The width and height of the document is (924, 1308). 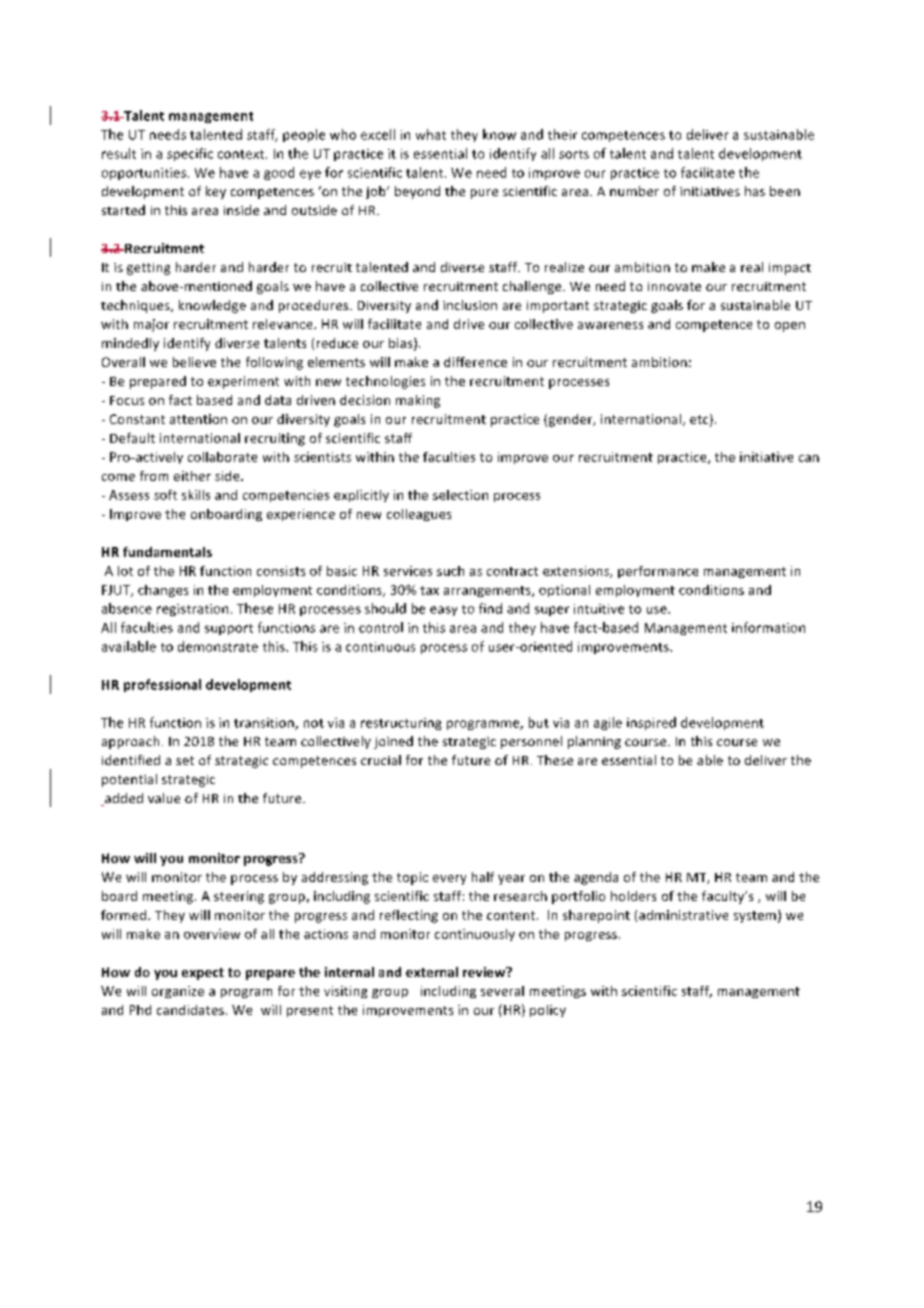 What do you see at coordinates (683, 915) in the document?
I see `administrative` at bounding box center [683, 915].
